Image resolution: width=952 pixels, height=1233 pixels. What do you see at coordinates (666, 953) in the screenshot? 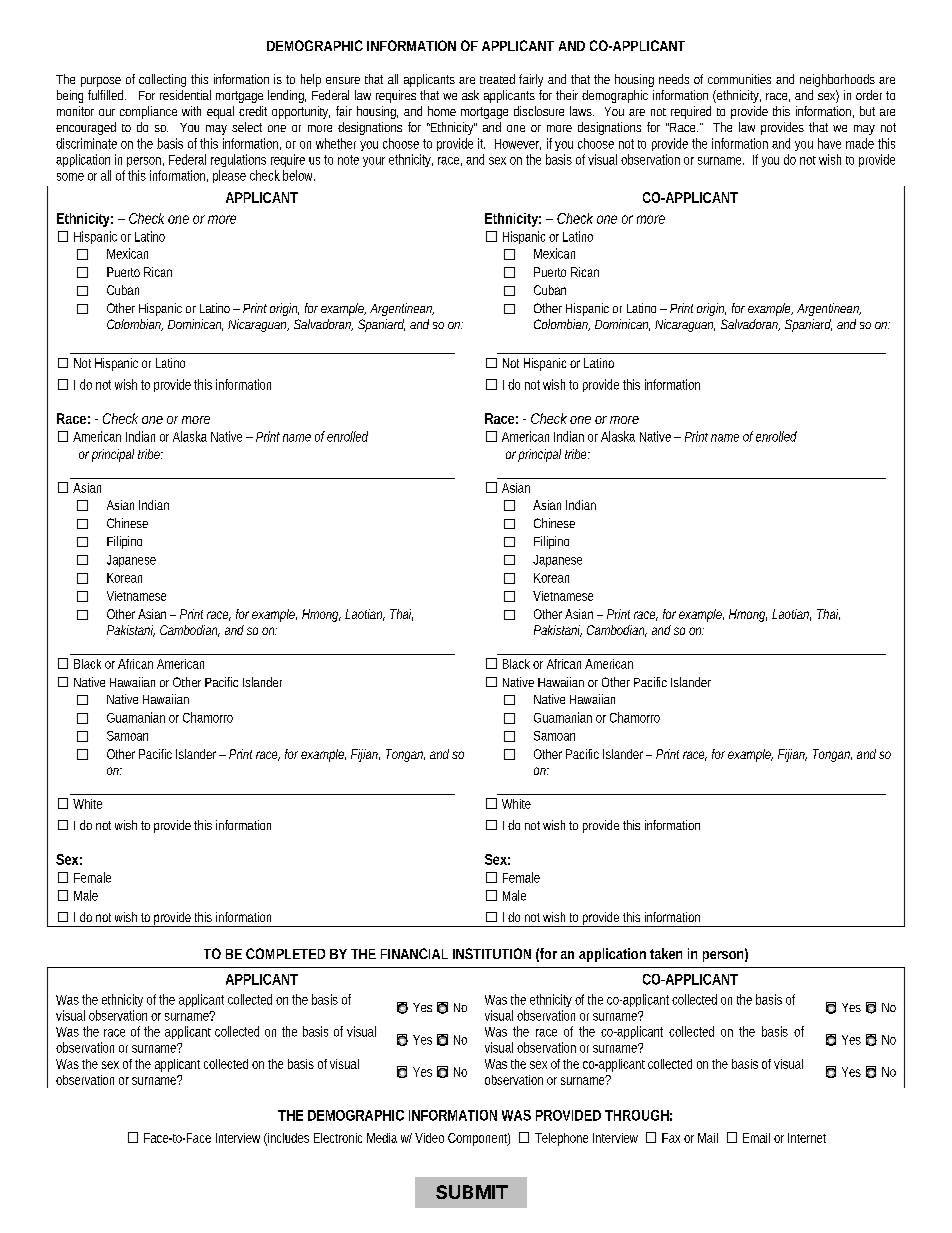
I see `taken` at bounding box center [666, 953].
